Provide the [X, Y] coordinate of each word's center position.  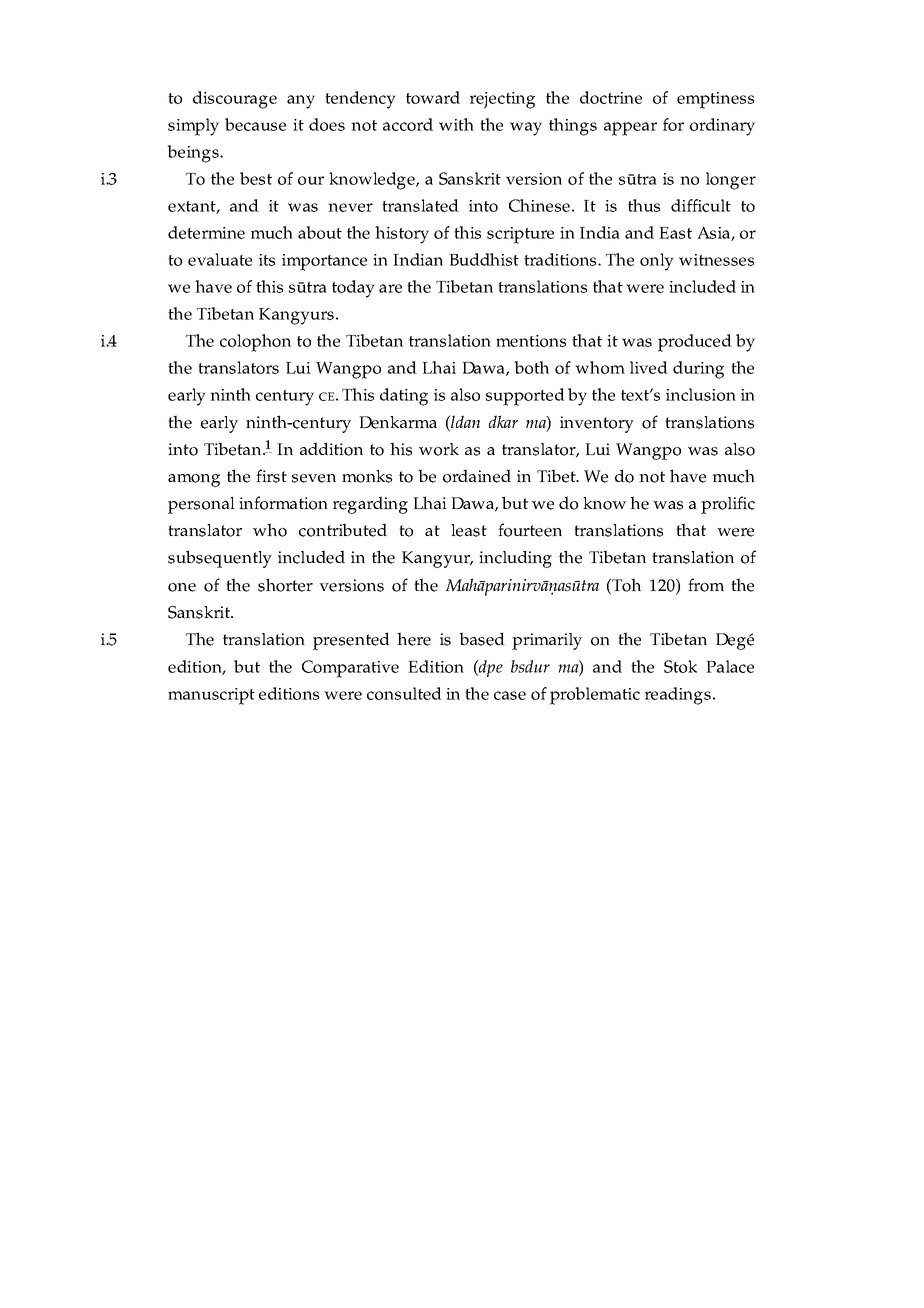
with [456, 124]
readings [678, 696]
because [255, 124]
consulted [404, 693]
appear [630, 129]
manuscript [211, 696]
